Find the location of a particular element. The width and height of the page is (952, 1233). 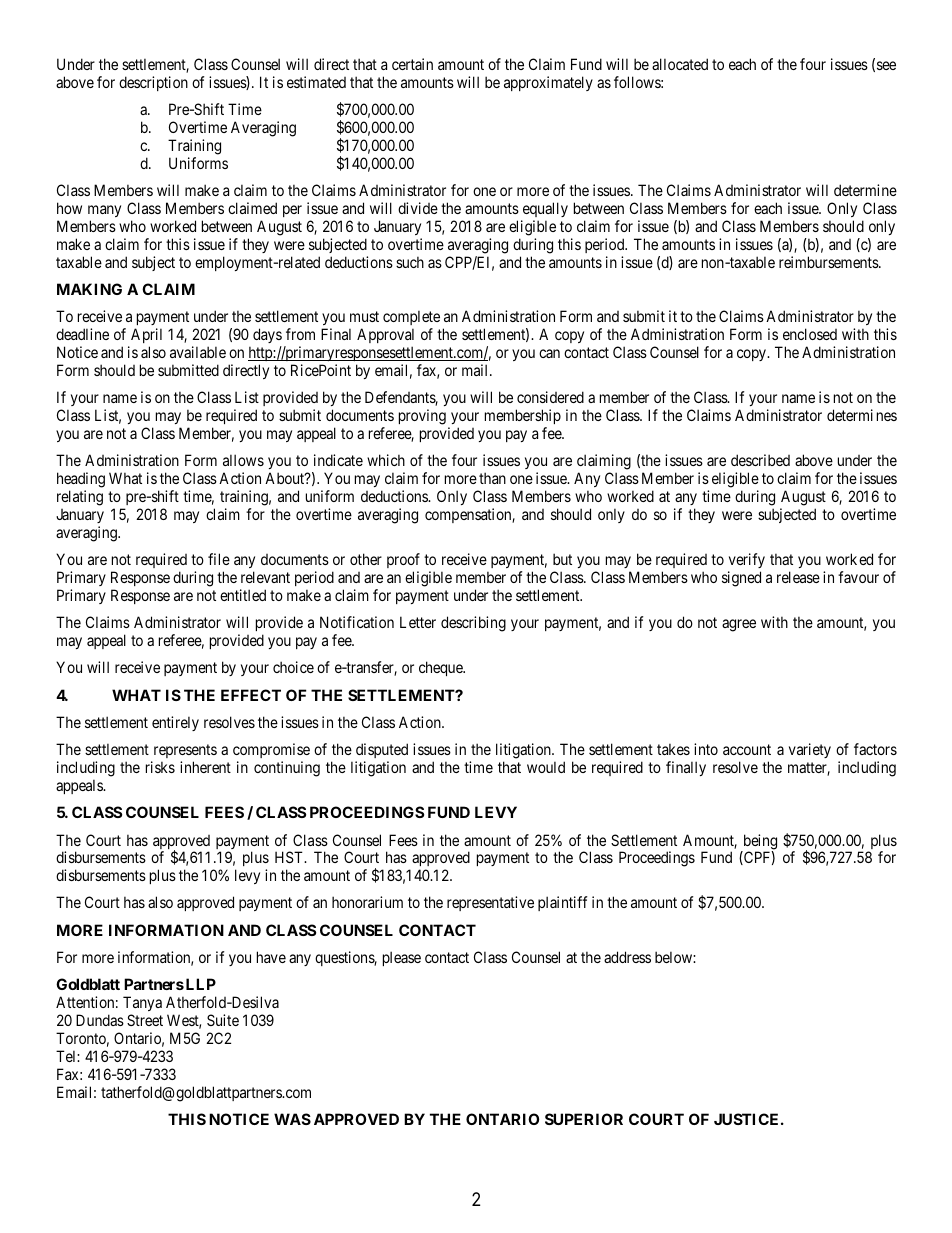

variety is located at coordinates (810, 750).
